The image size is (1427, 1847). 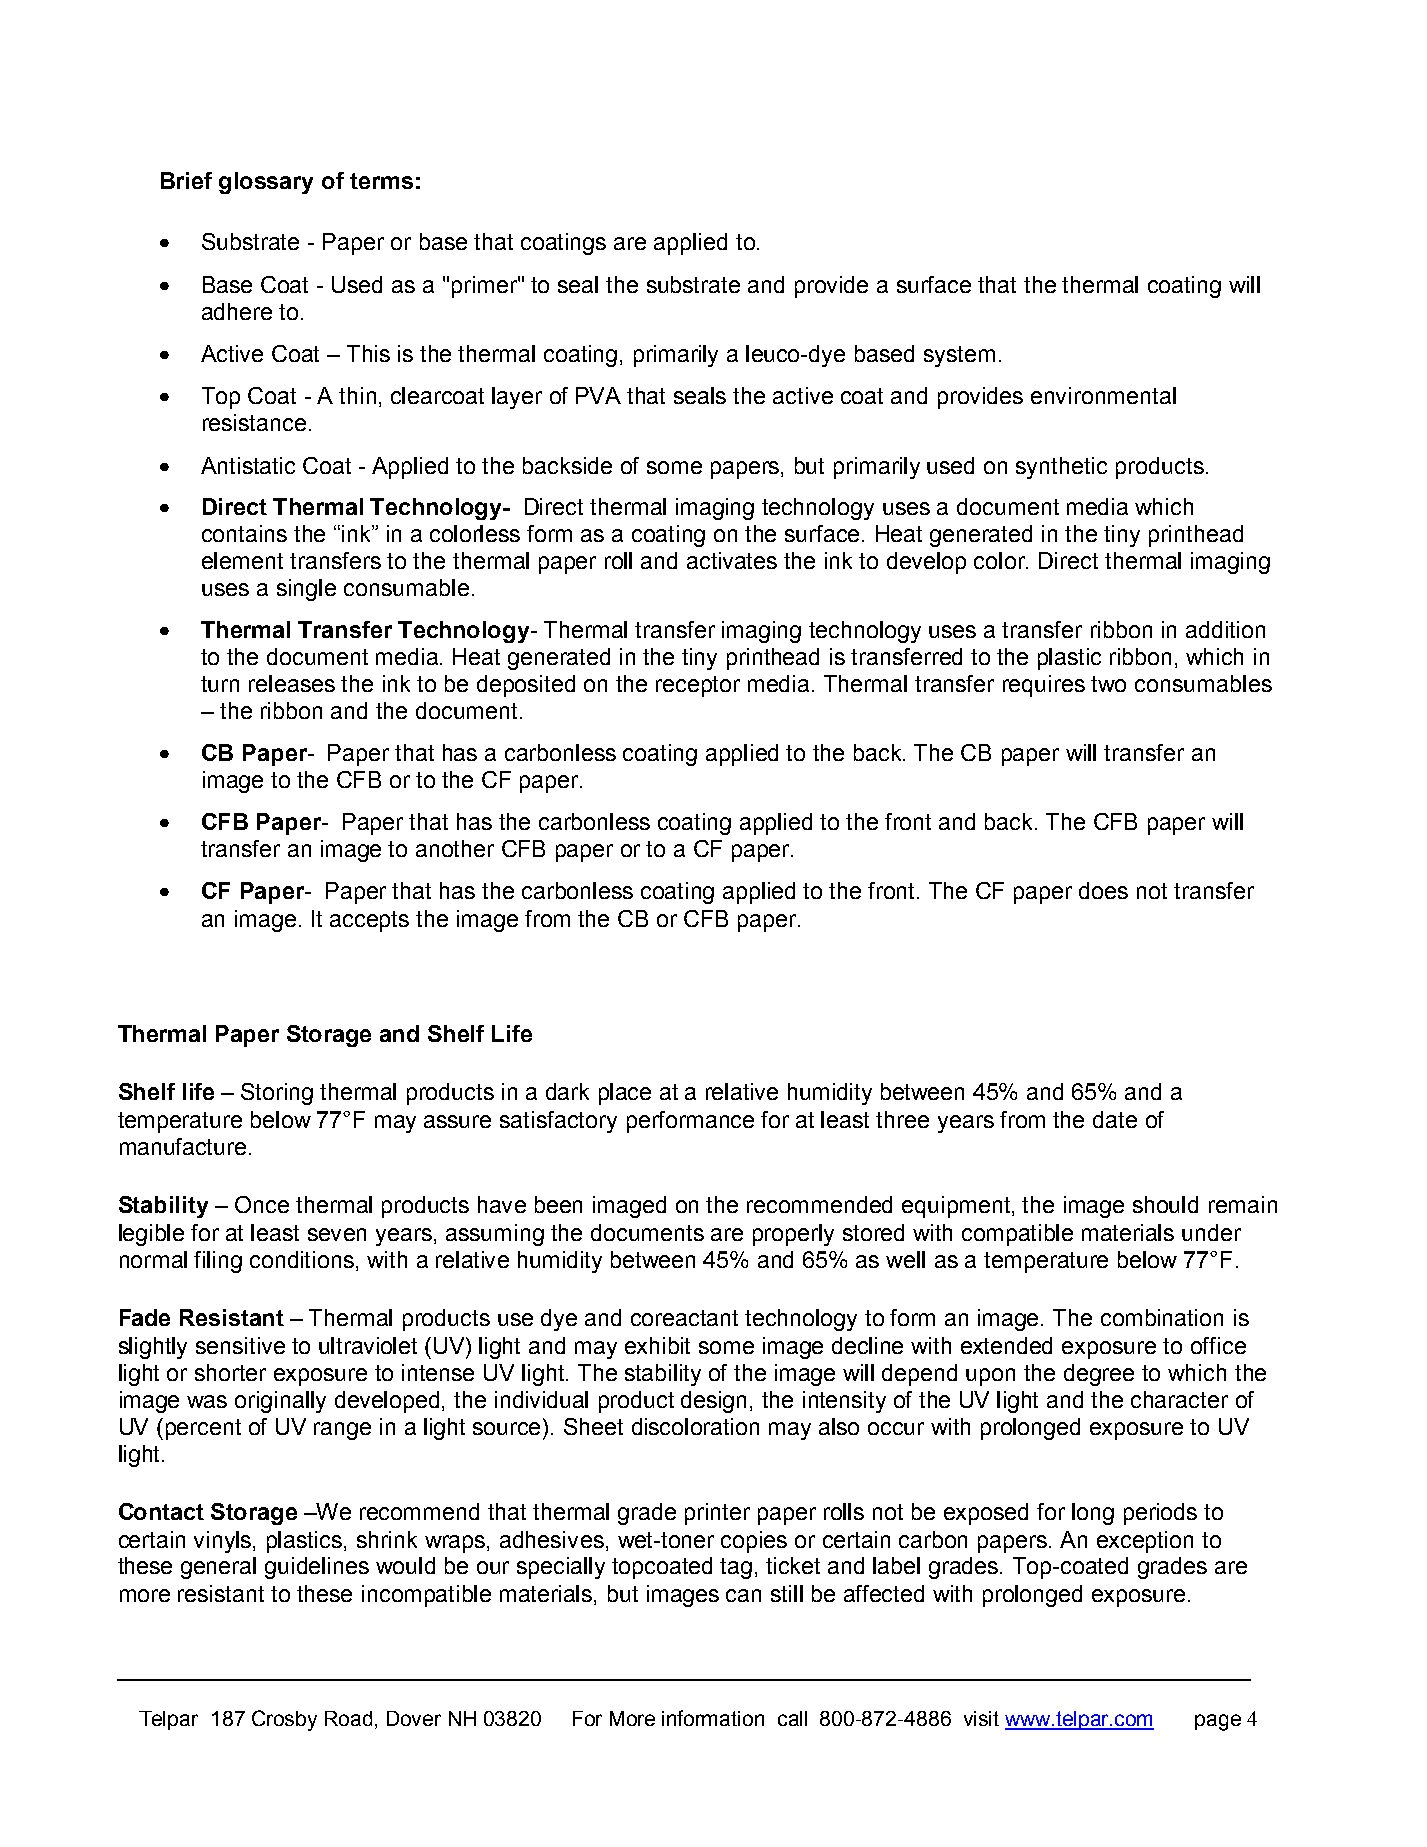 I want to click on Once, so click(x=262, y=1204).
